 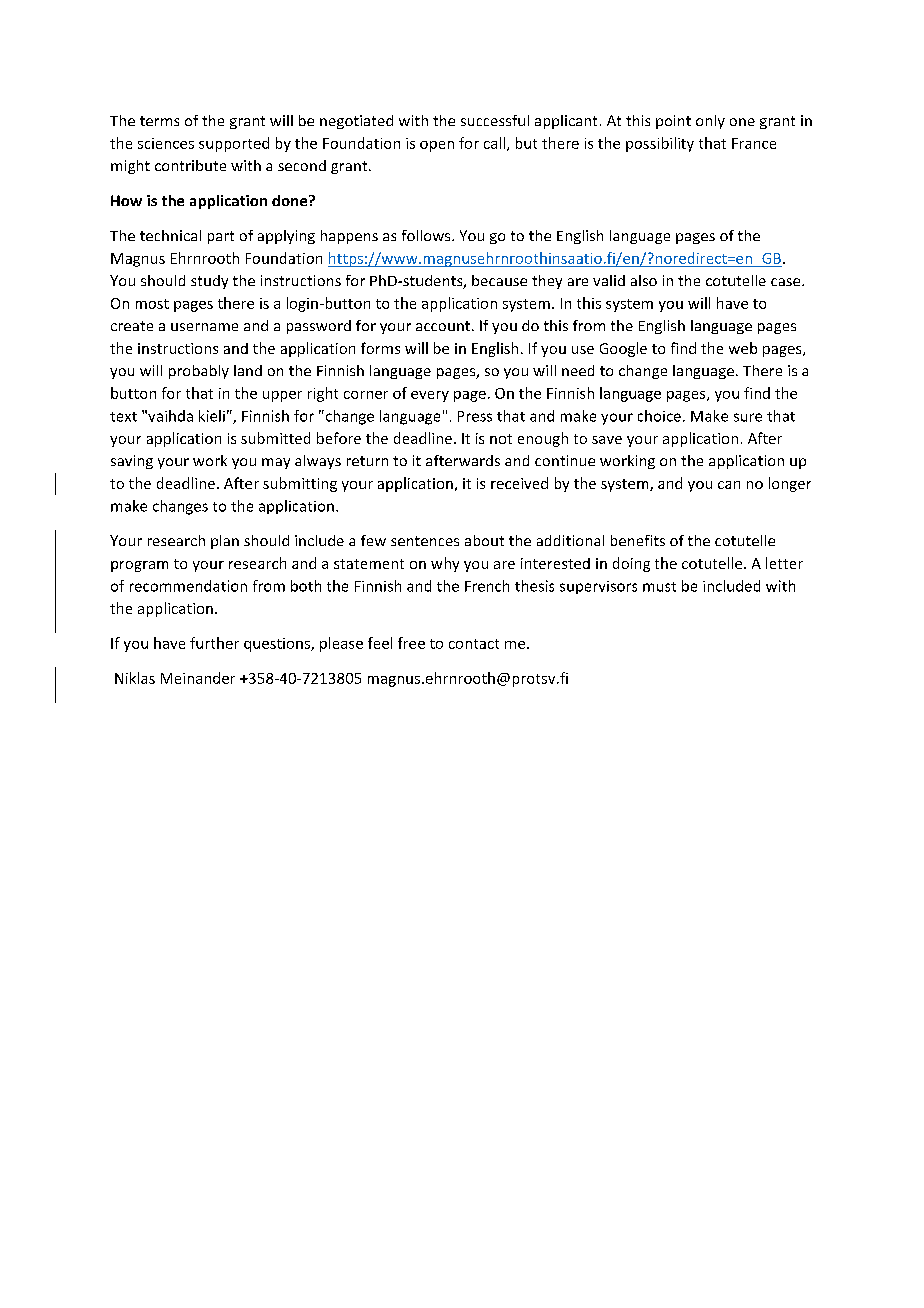 I want to click on only, so click(x=710, y=122).
